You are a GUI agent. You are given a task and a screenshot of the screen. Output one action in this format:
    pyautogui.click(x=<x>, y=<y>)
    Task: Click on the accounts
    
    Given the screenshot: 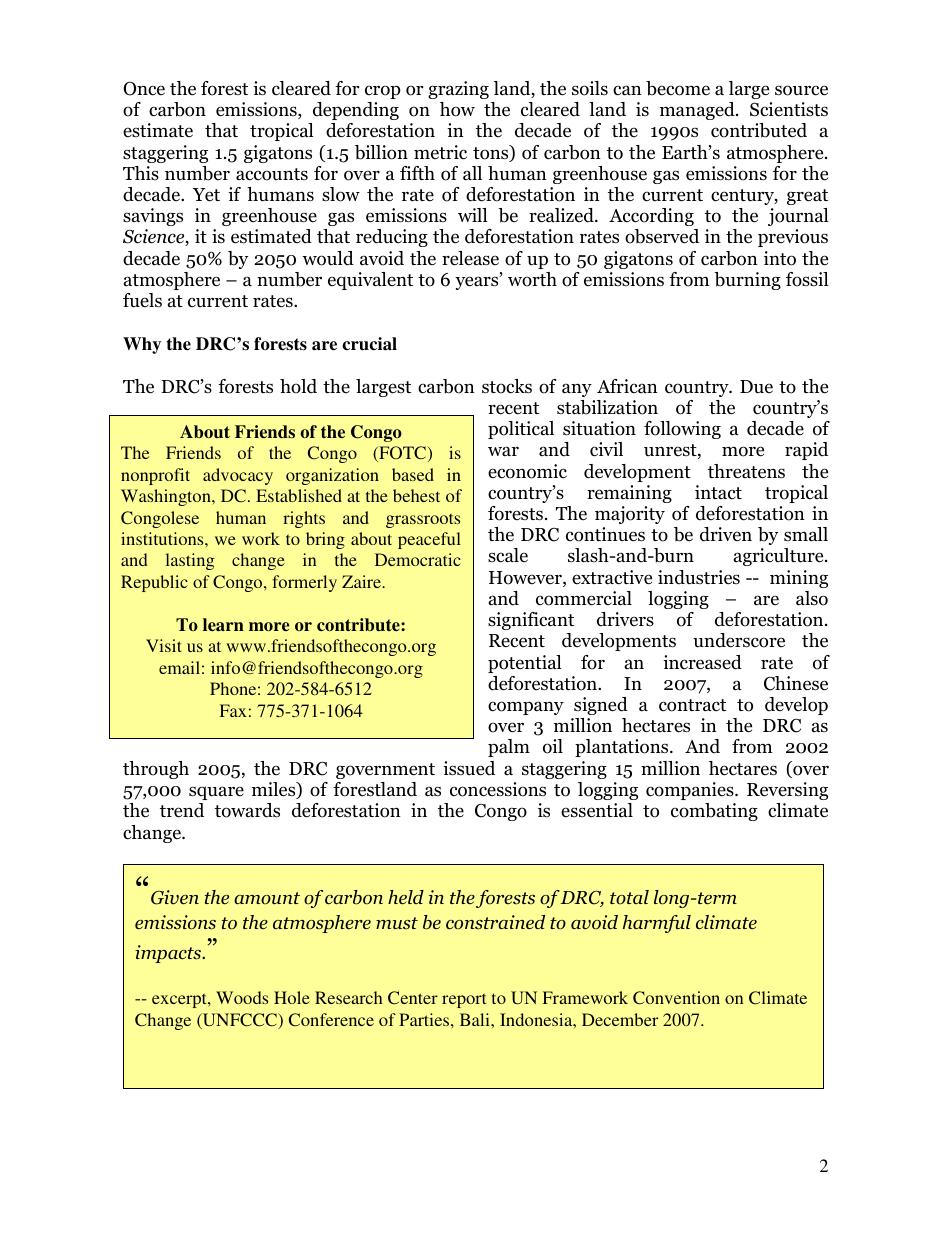 What is the action you would take?
    pyautogui.click(x=272, y=174)
